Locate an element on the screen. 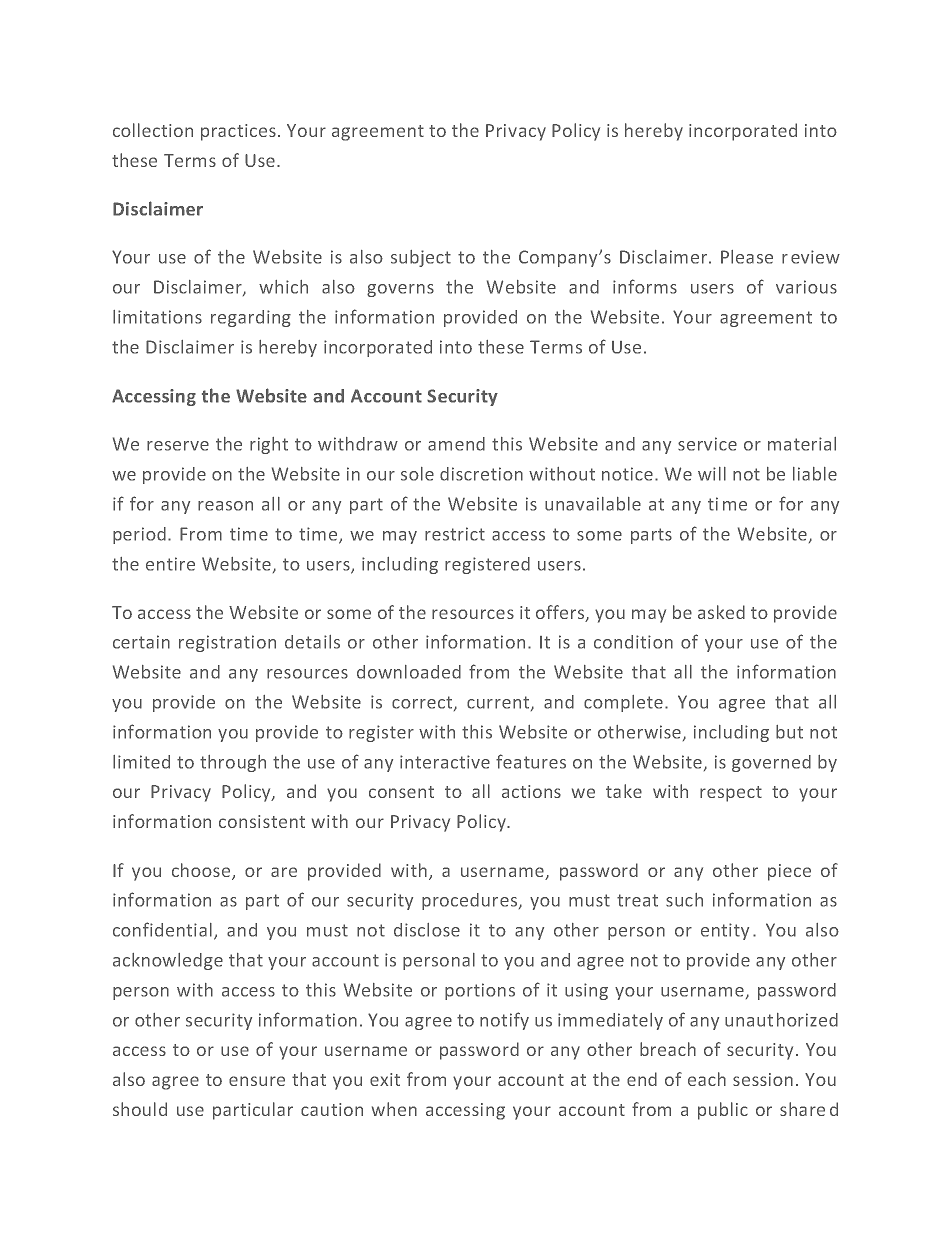  service is located at coordinates (707, 444).
